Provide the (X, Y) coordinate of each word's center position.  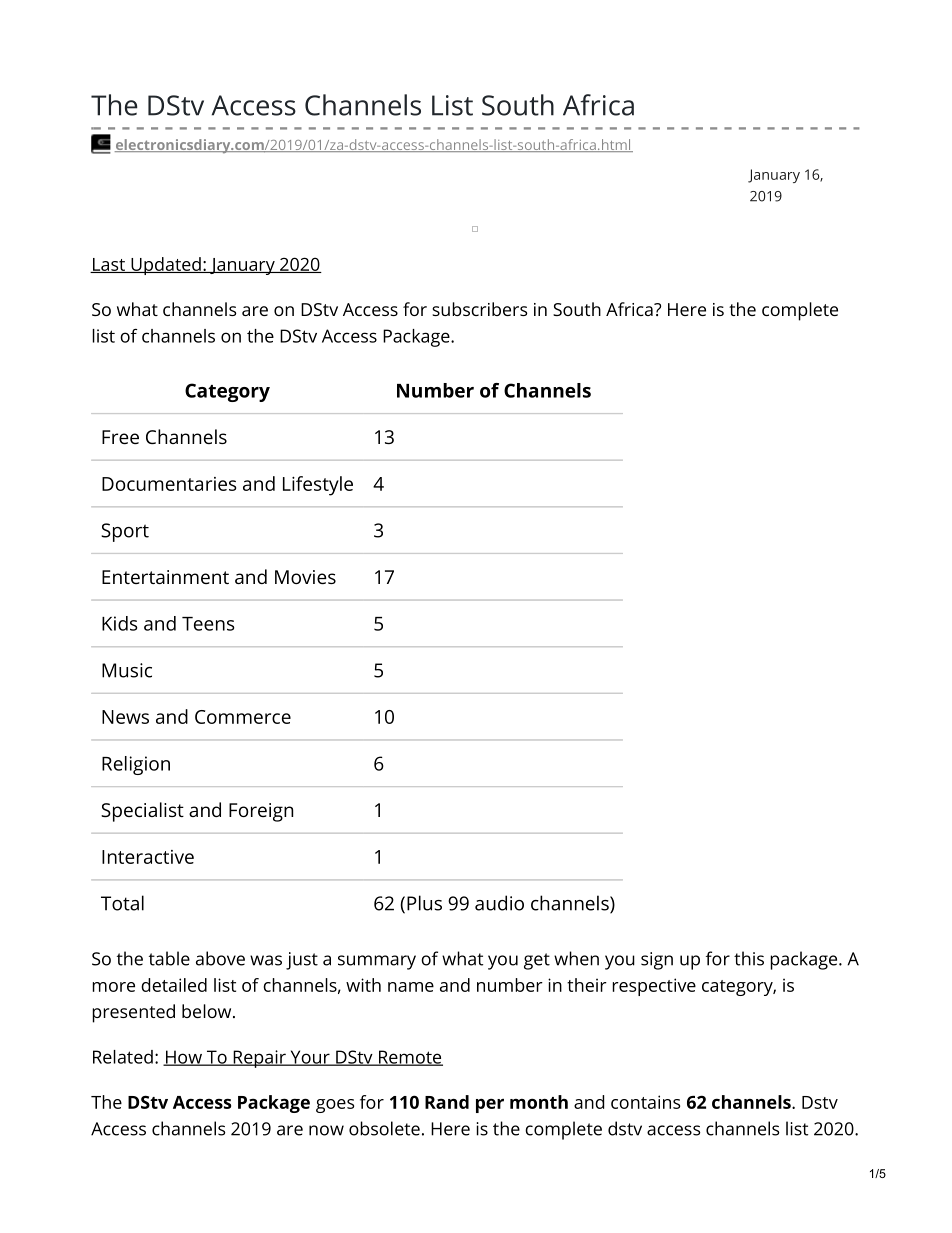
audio (499, 903)
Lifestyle (318, 486)
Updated (166, 266)
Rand (447, 1102)
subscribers (480, 309)
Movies (305, 577)
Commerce (243, 717)
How (183, 1058)
